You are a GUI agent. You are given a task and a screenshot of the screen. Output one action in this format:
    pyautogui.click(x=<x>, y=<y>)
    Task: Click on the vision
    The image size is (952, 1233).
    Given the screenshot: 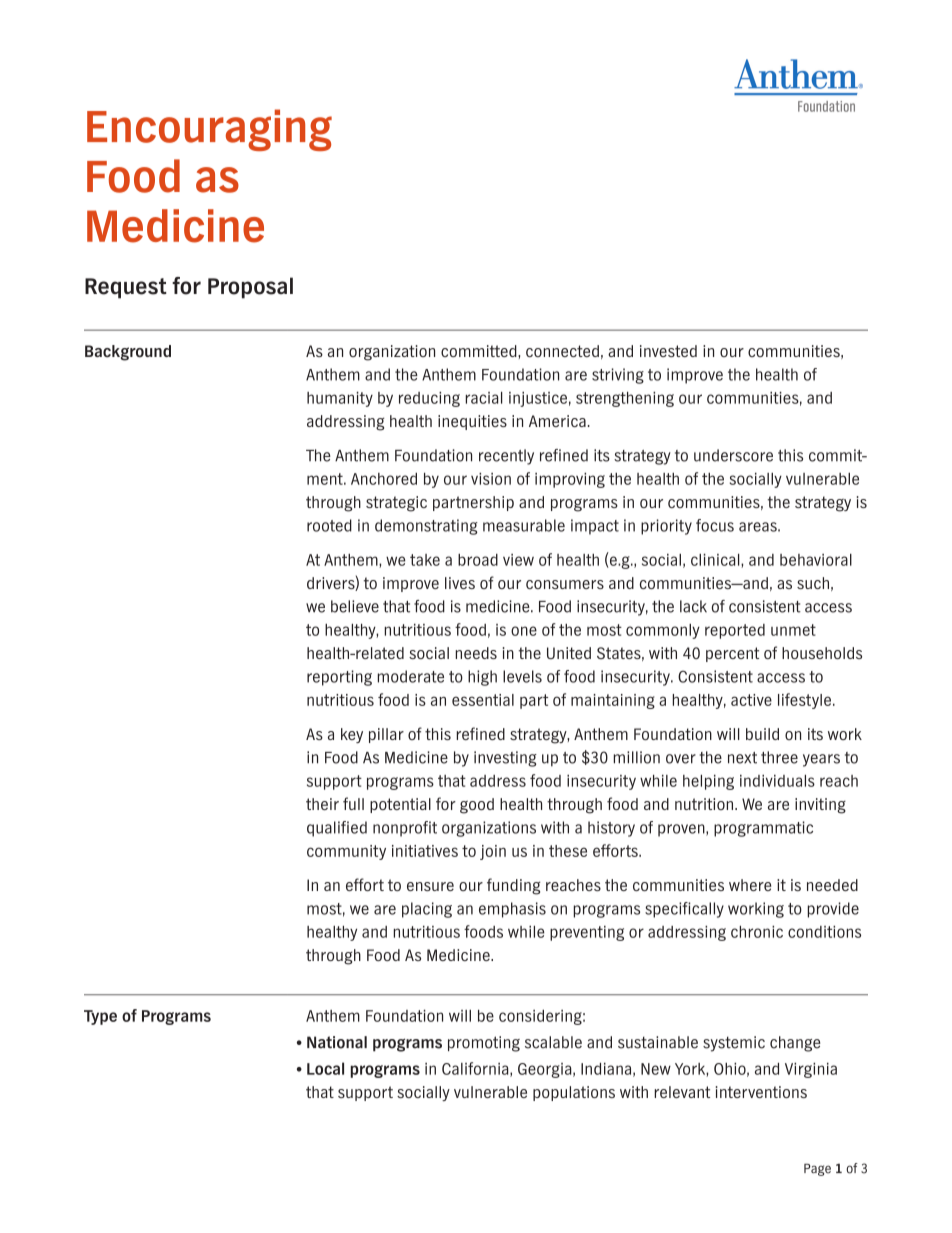 What is the action you would take?
    pyautogui.click(x=491, y=479)
